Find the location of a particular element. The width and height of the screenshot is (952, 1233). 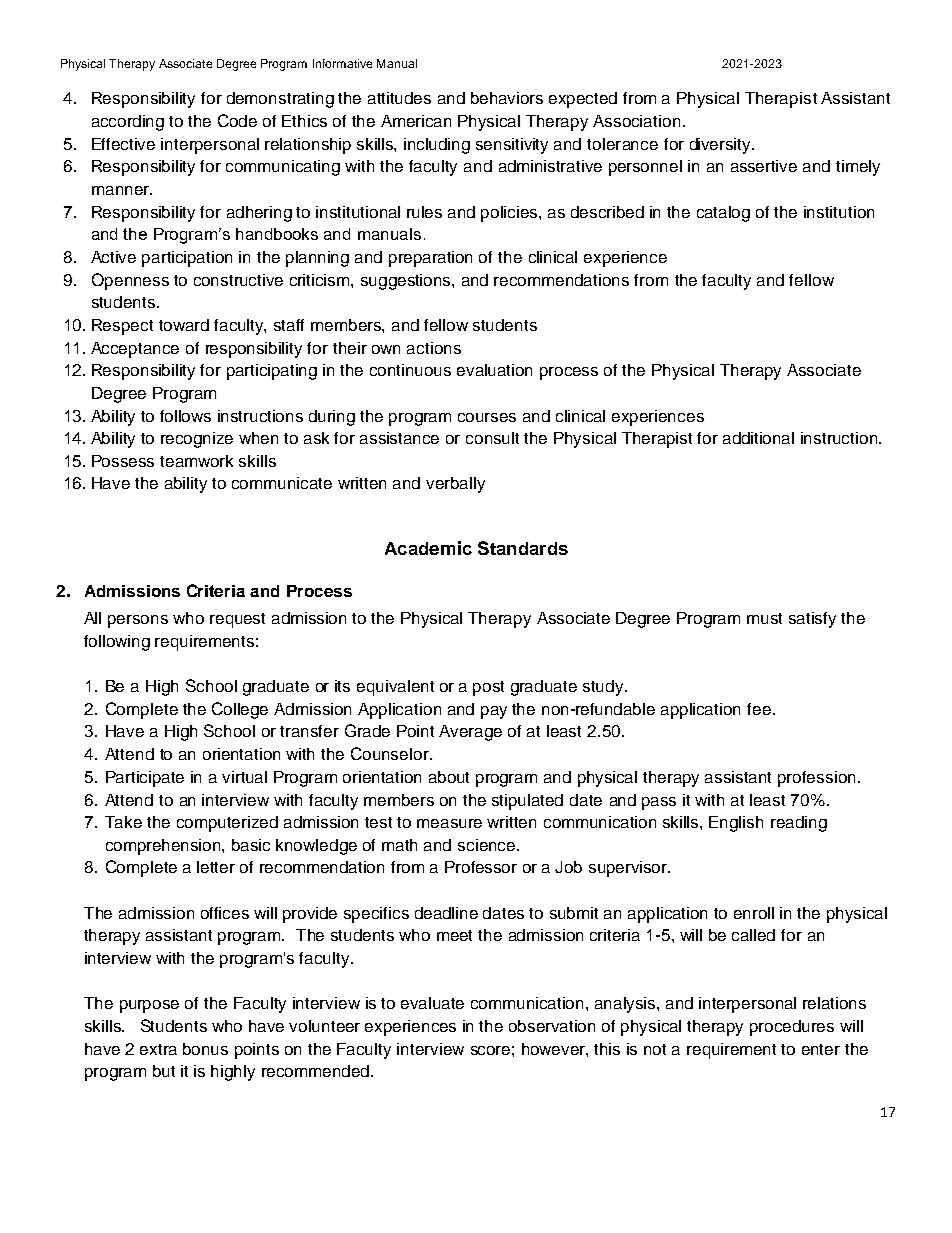

computerized is located at coordinates (227, 824).
